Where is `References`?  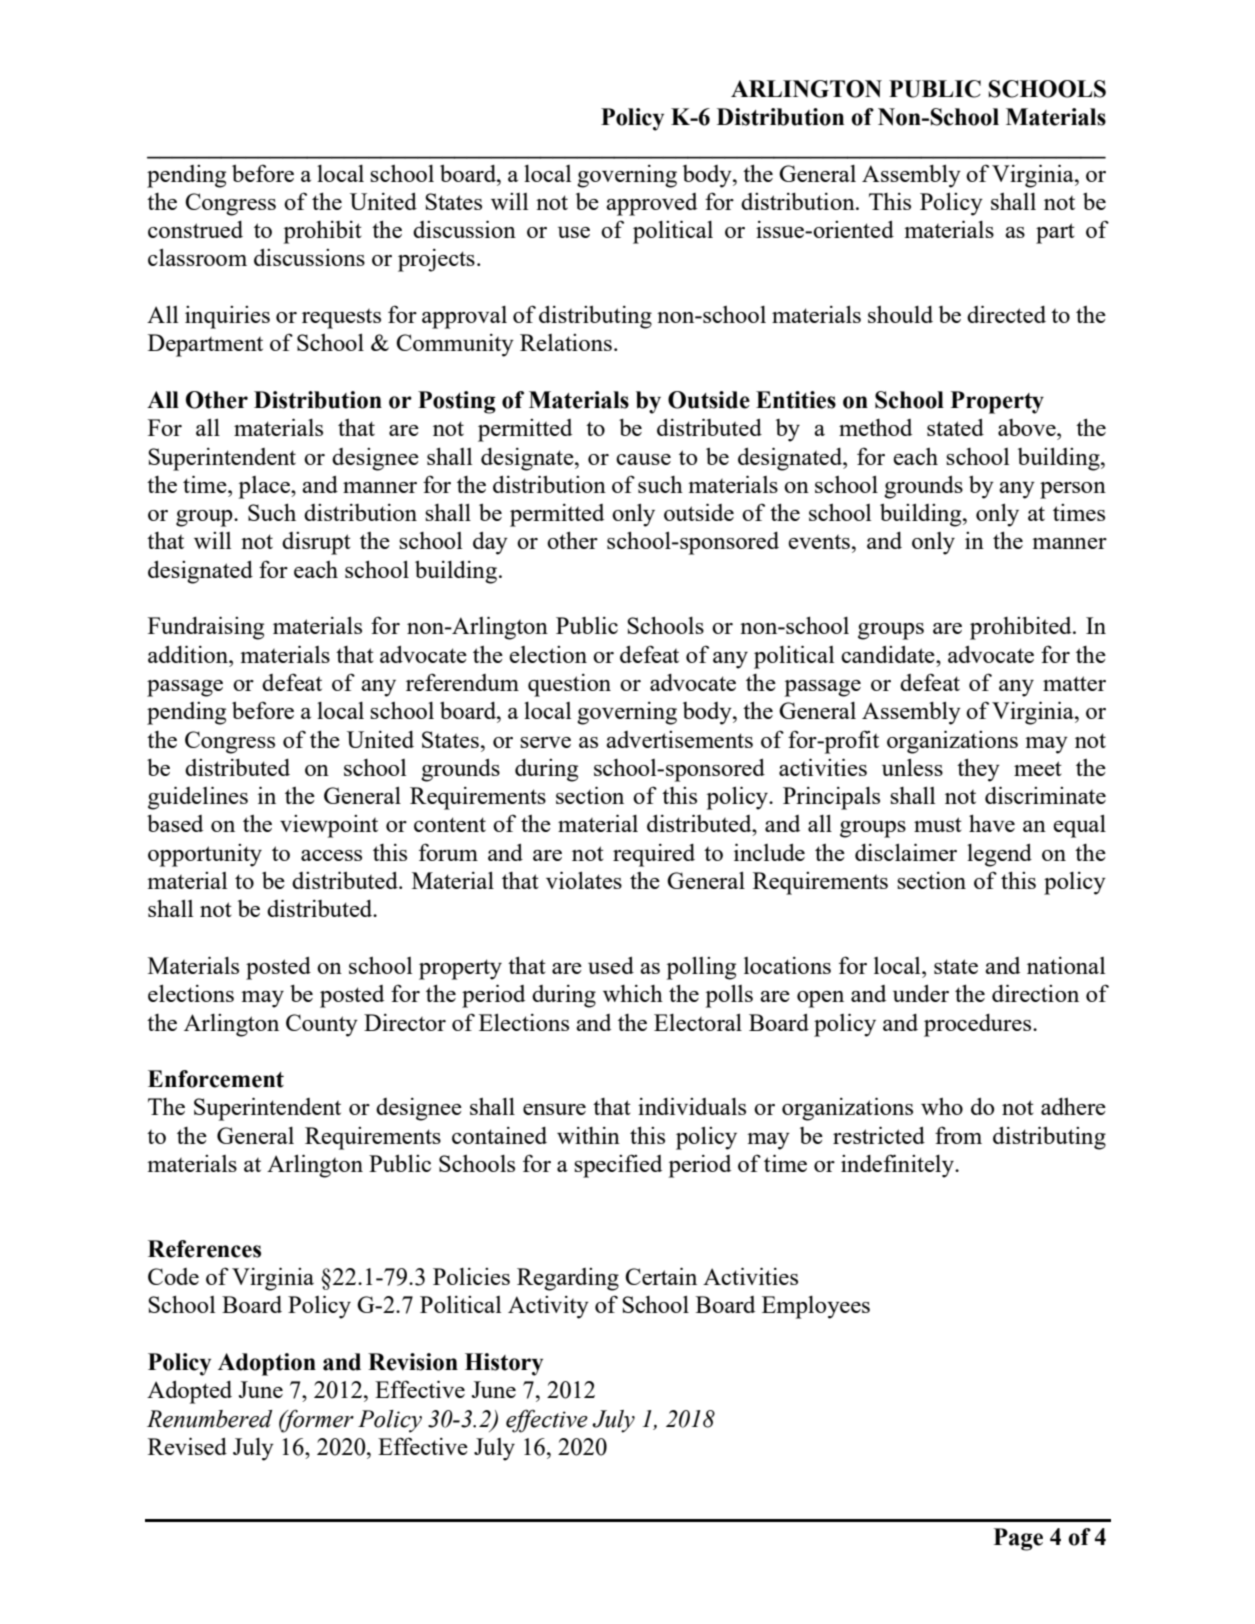
References is located at coordinates (204, 1249).
